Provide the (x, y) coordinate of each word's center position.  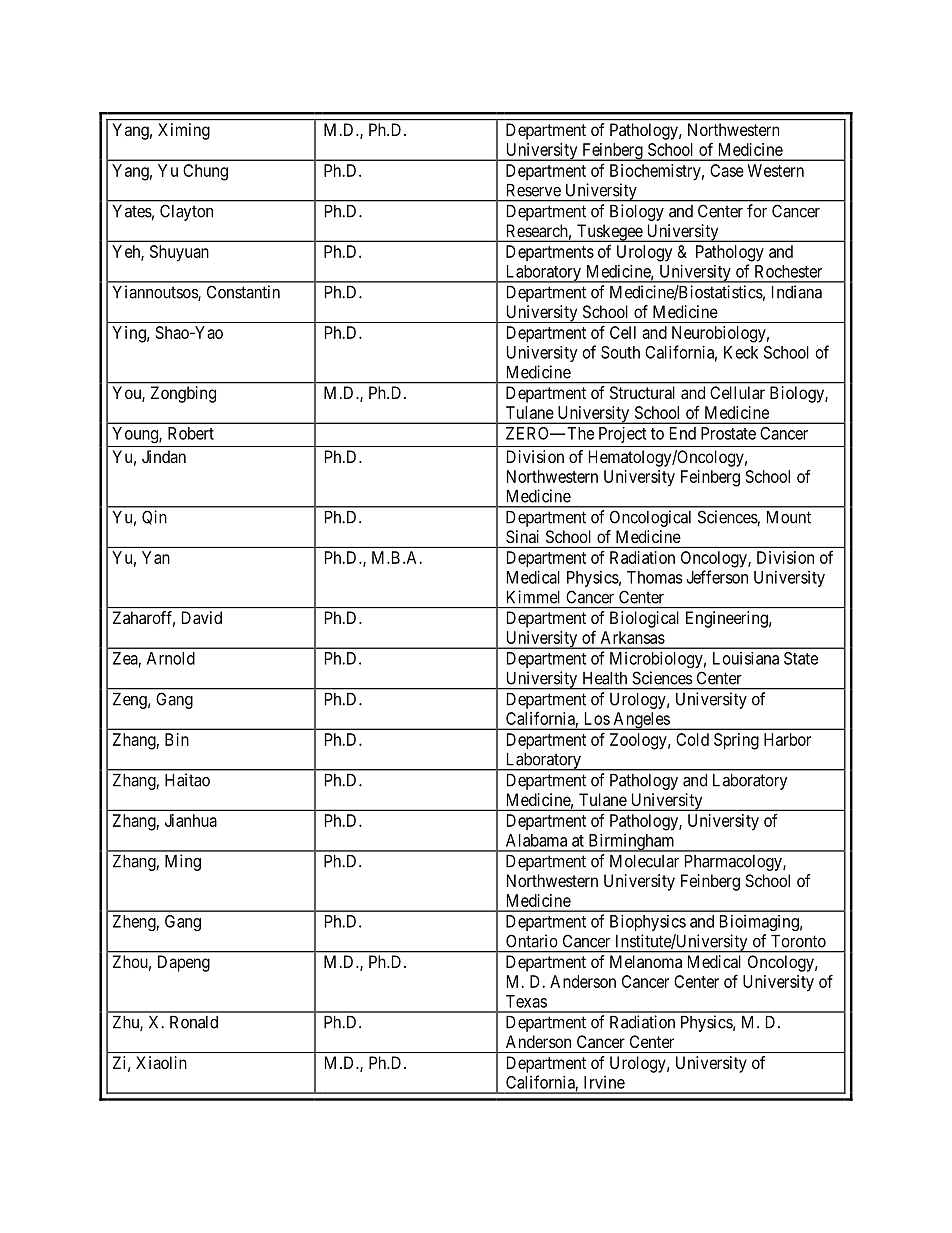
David (202, 617)
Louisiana (746, 658)
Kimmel (533, 597)
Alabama (536, 840)
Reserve (534, 190)
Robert (191, 433)
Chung (205, 172)
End (683, 433)
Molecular (644, 861)
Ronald (194, 1022)
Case (727, 170)
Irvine (604, 1082)
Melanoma (646, 961)
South (620, 352)
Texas (526, 1001)
